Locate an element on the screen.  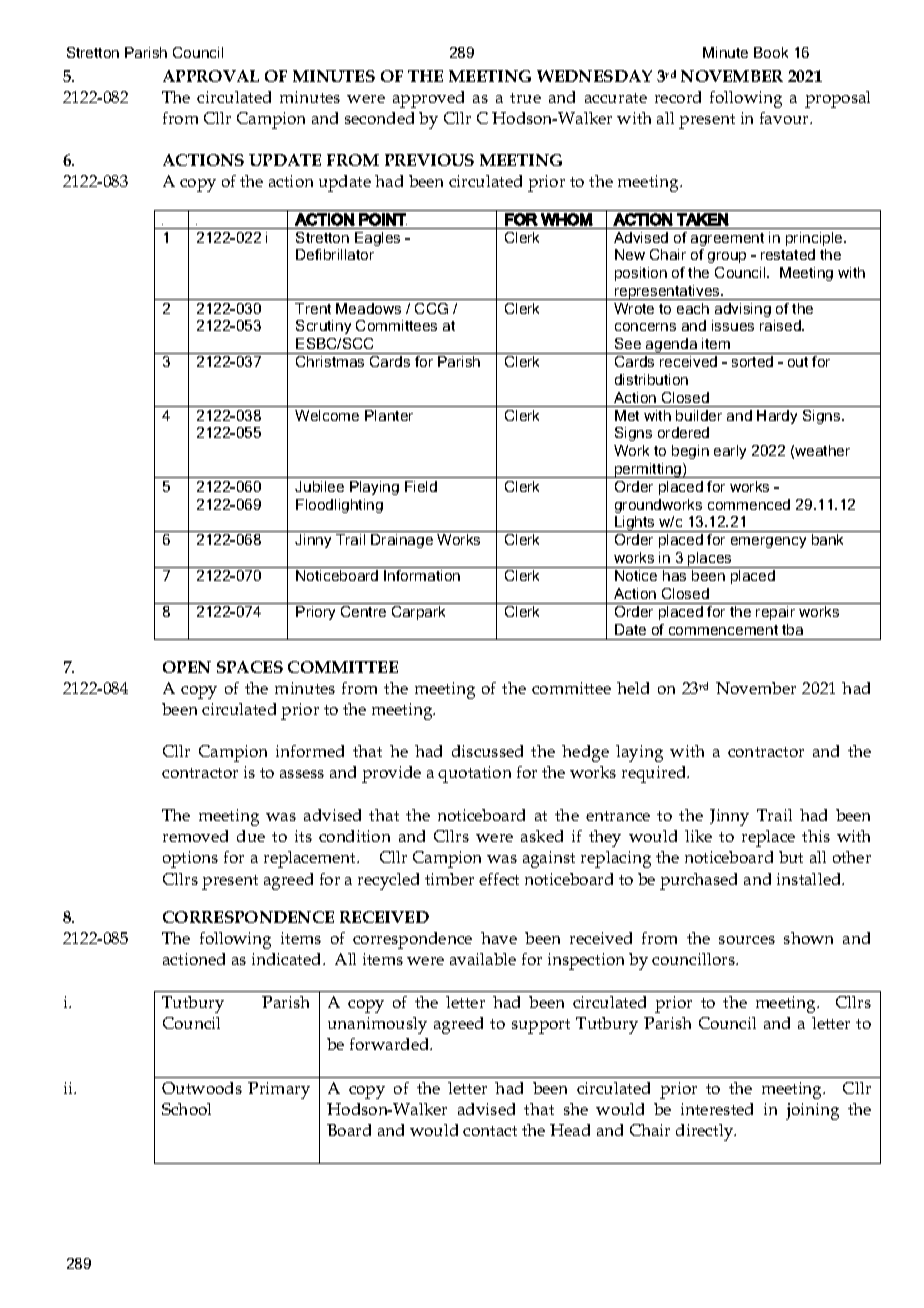
APPROVAL is located at coordinates (211, 76).
